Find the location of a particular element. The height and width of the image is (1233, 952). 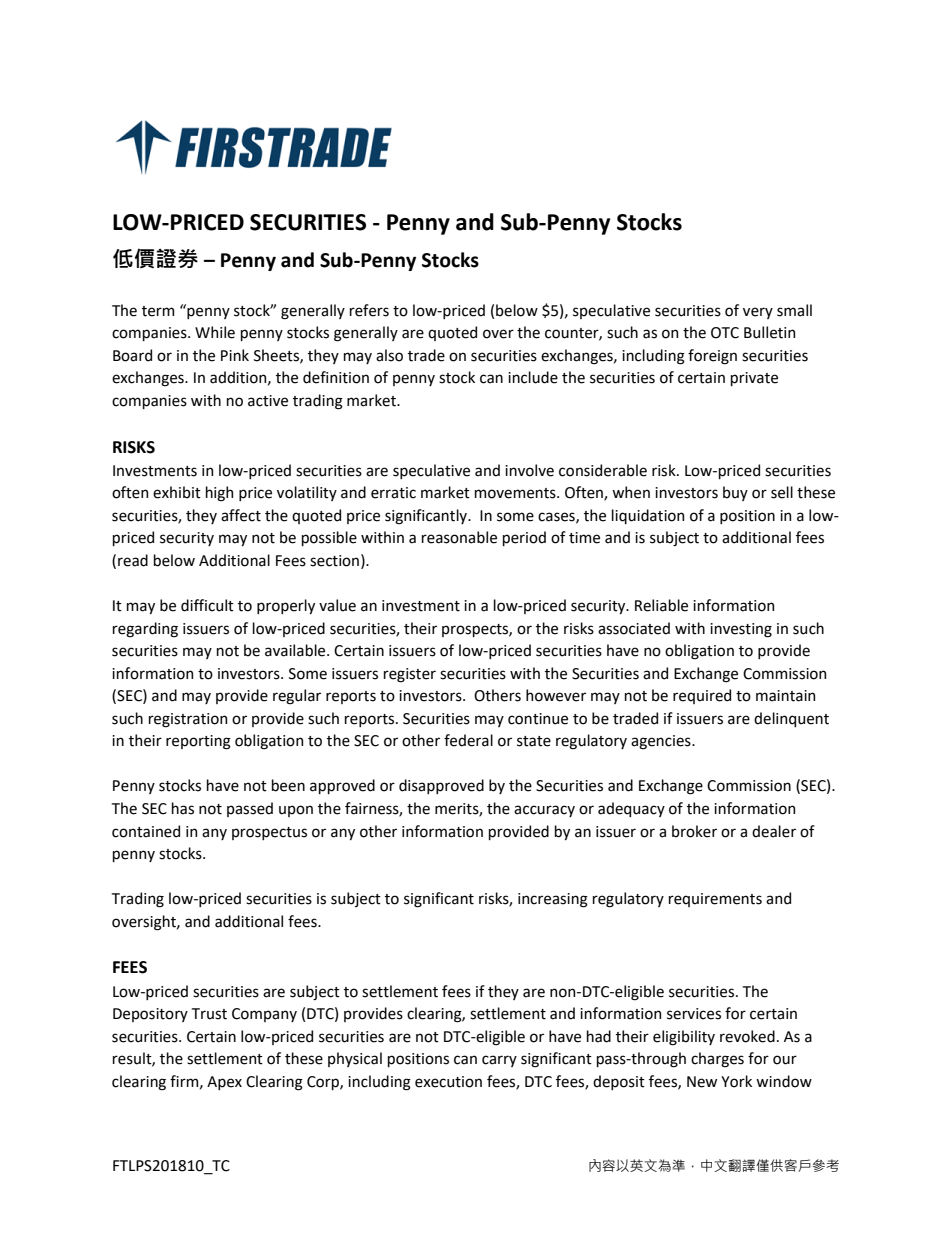

Apex is located at coordinates (224, 1083).
